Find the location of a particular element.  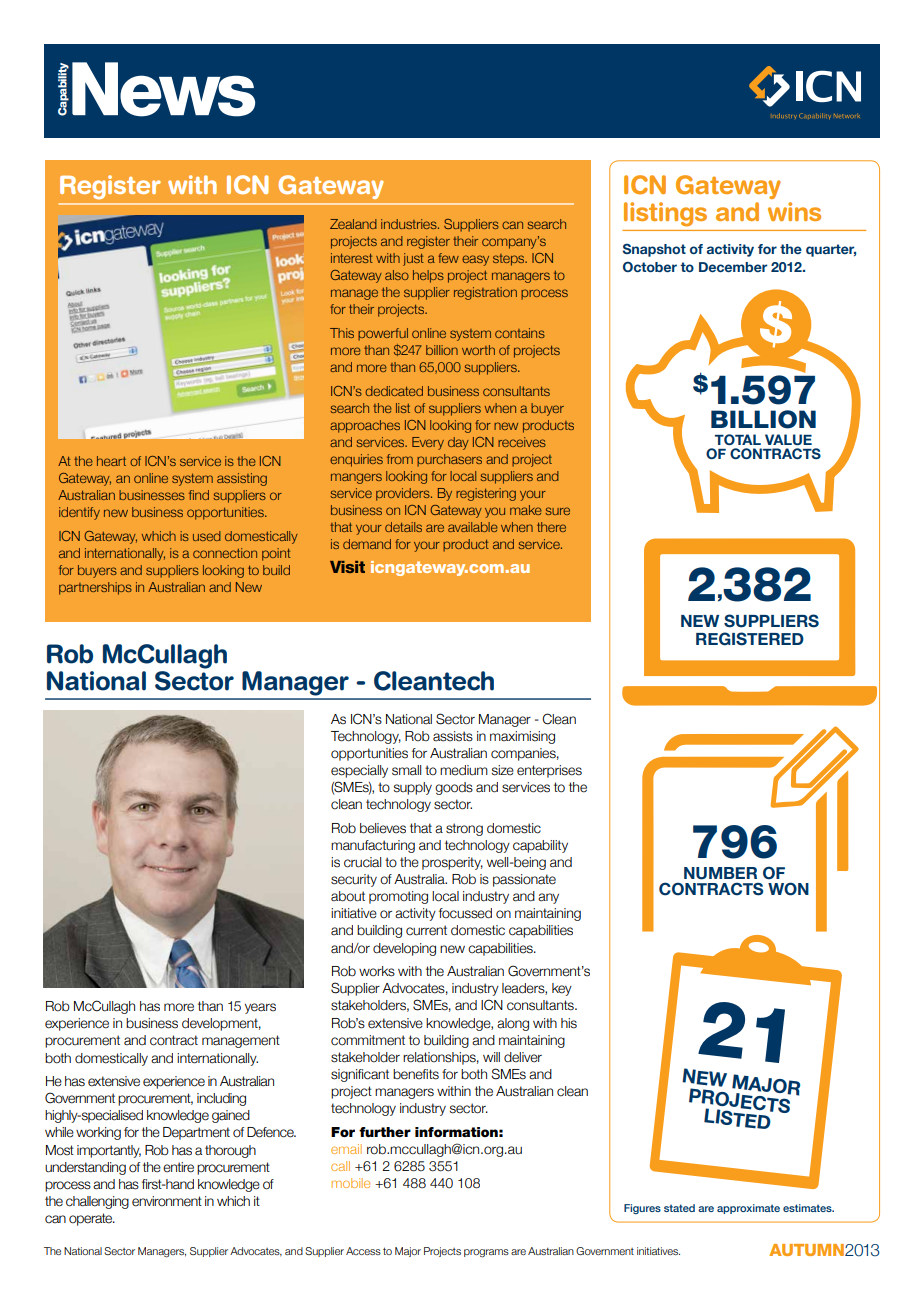

enterprises is located at coordinates (549, 771).
